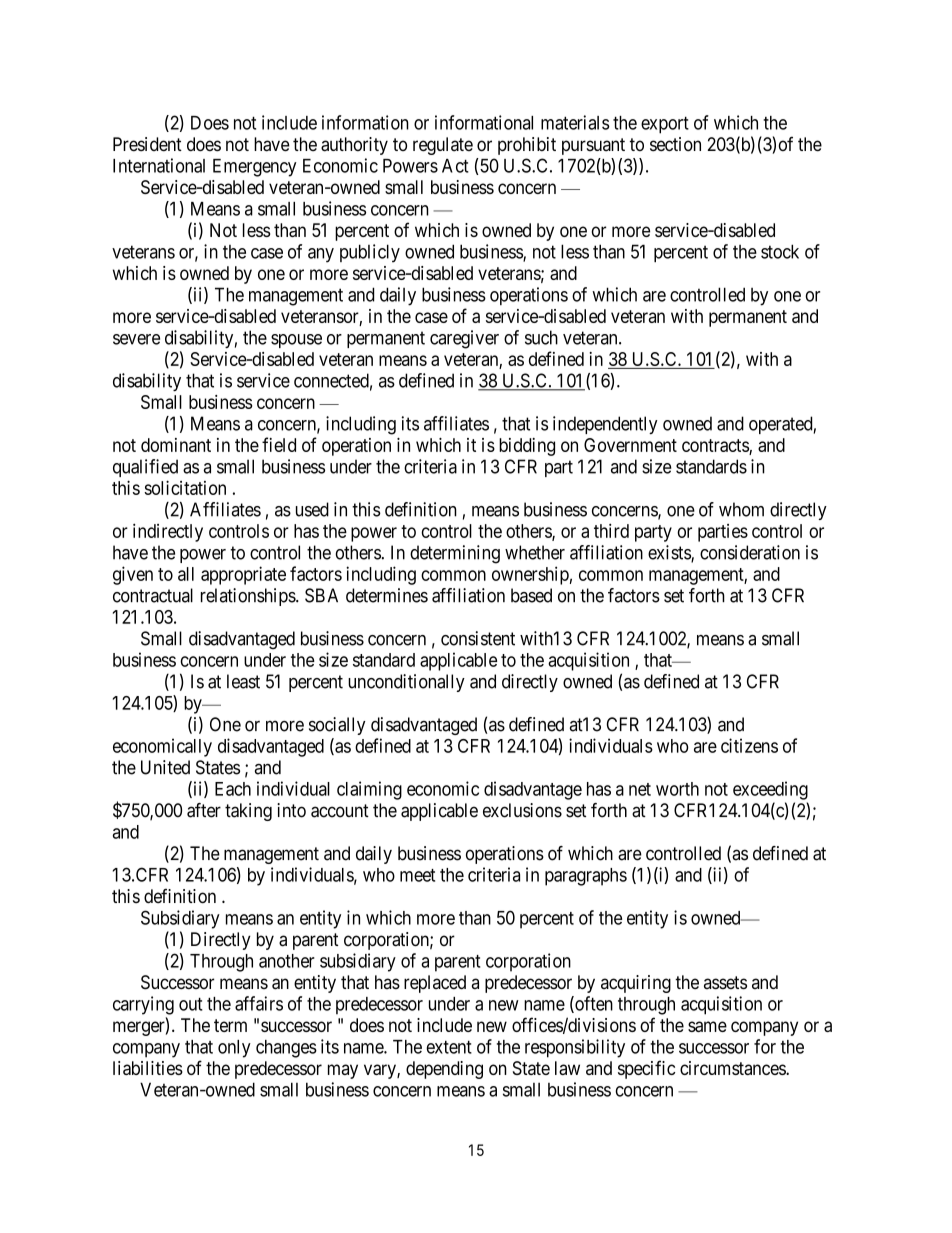  Describe the element at coordinates (749, 745) in the page. I see `citizens` at that location.
